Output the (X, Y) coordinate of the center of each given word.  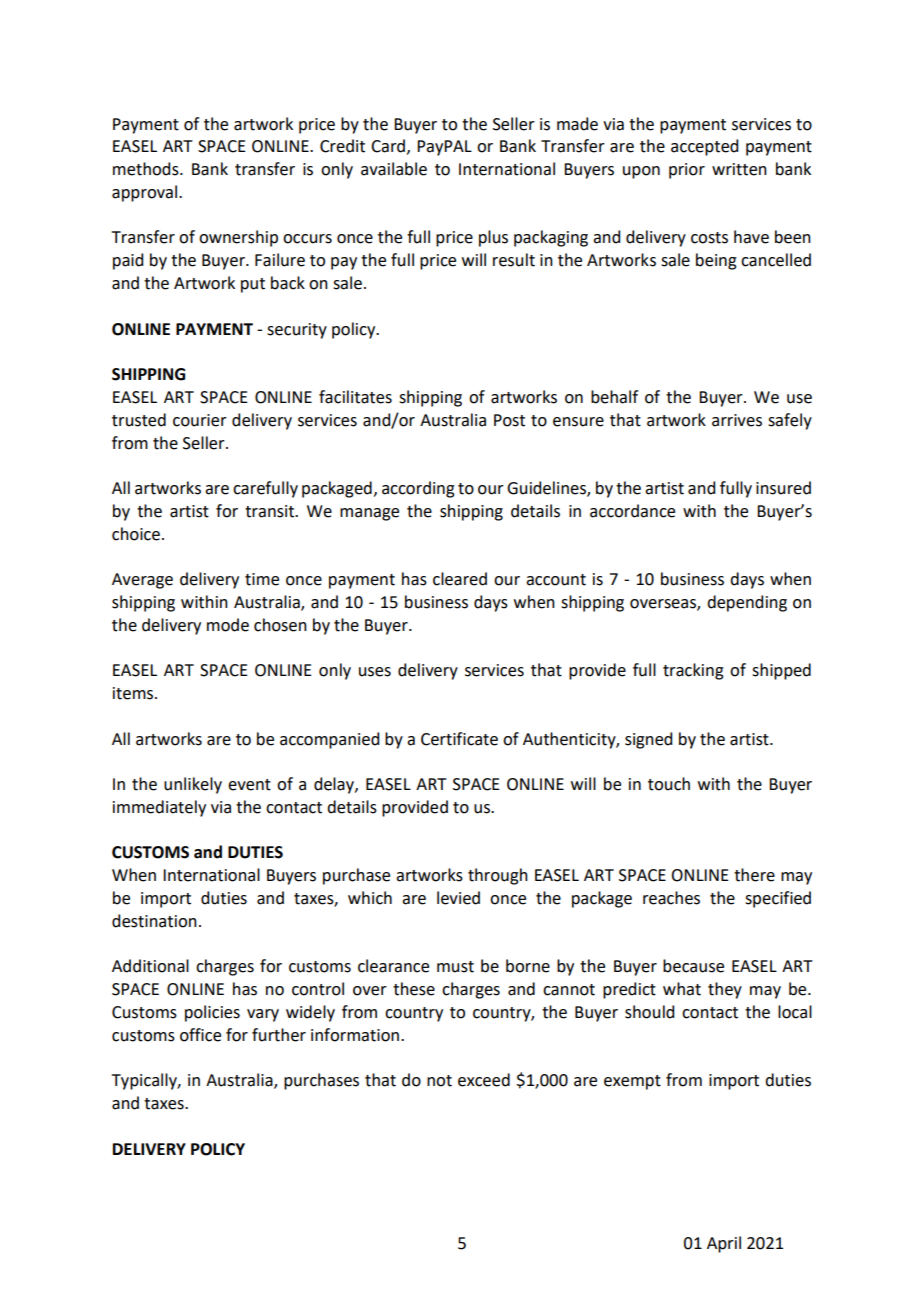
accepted (704, 147)
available (394, 169)
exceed (484, 1080)
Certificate (459, 739)
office (200, 1035)
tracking (693, 671)
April (724, 1244)
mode (228, 625)
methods (147, 169)
